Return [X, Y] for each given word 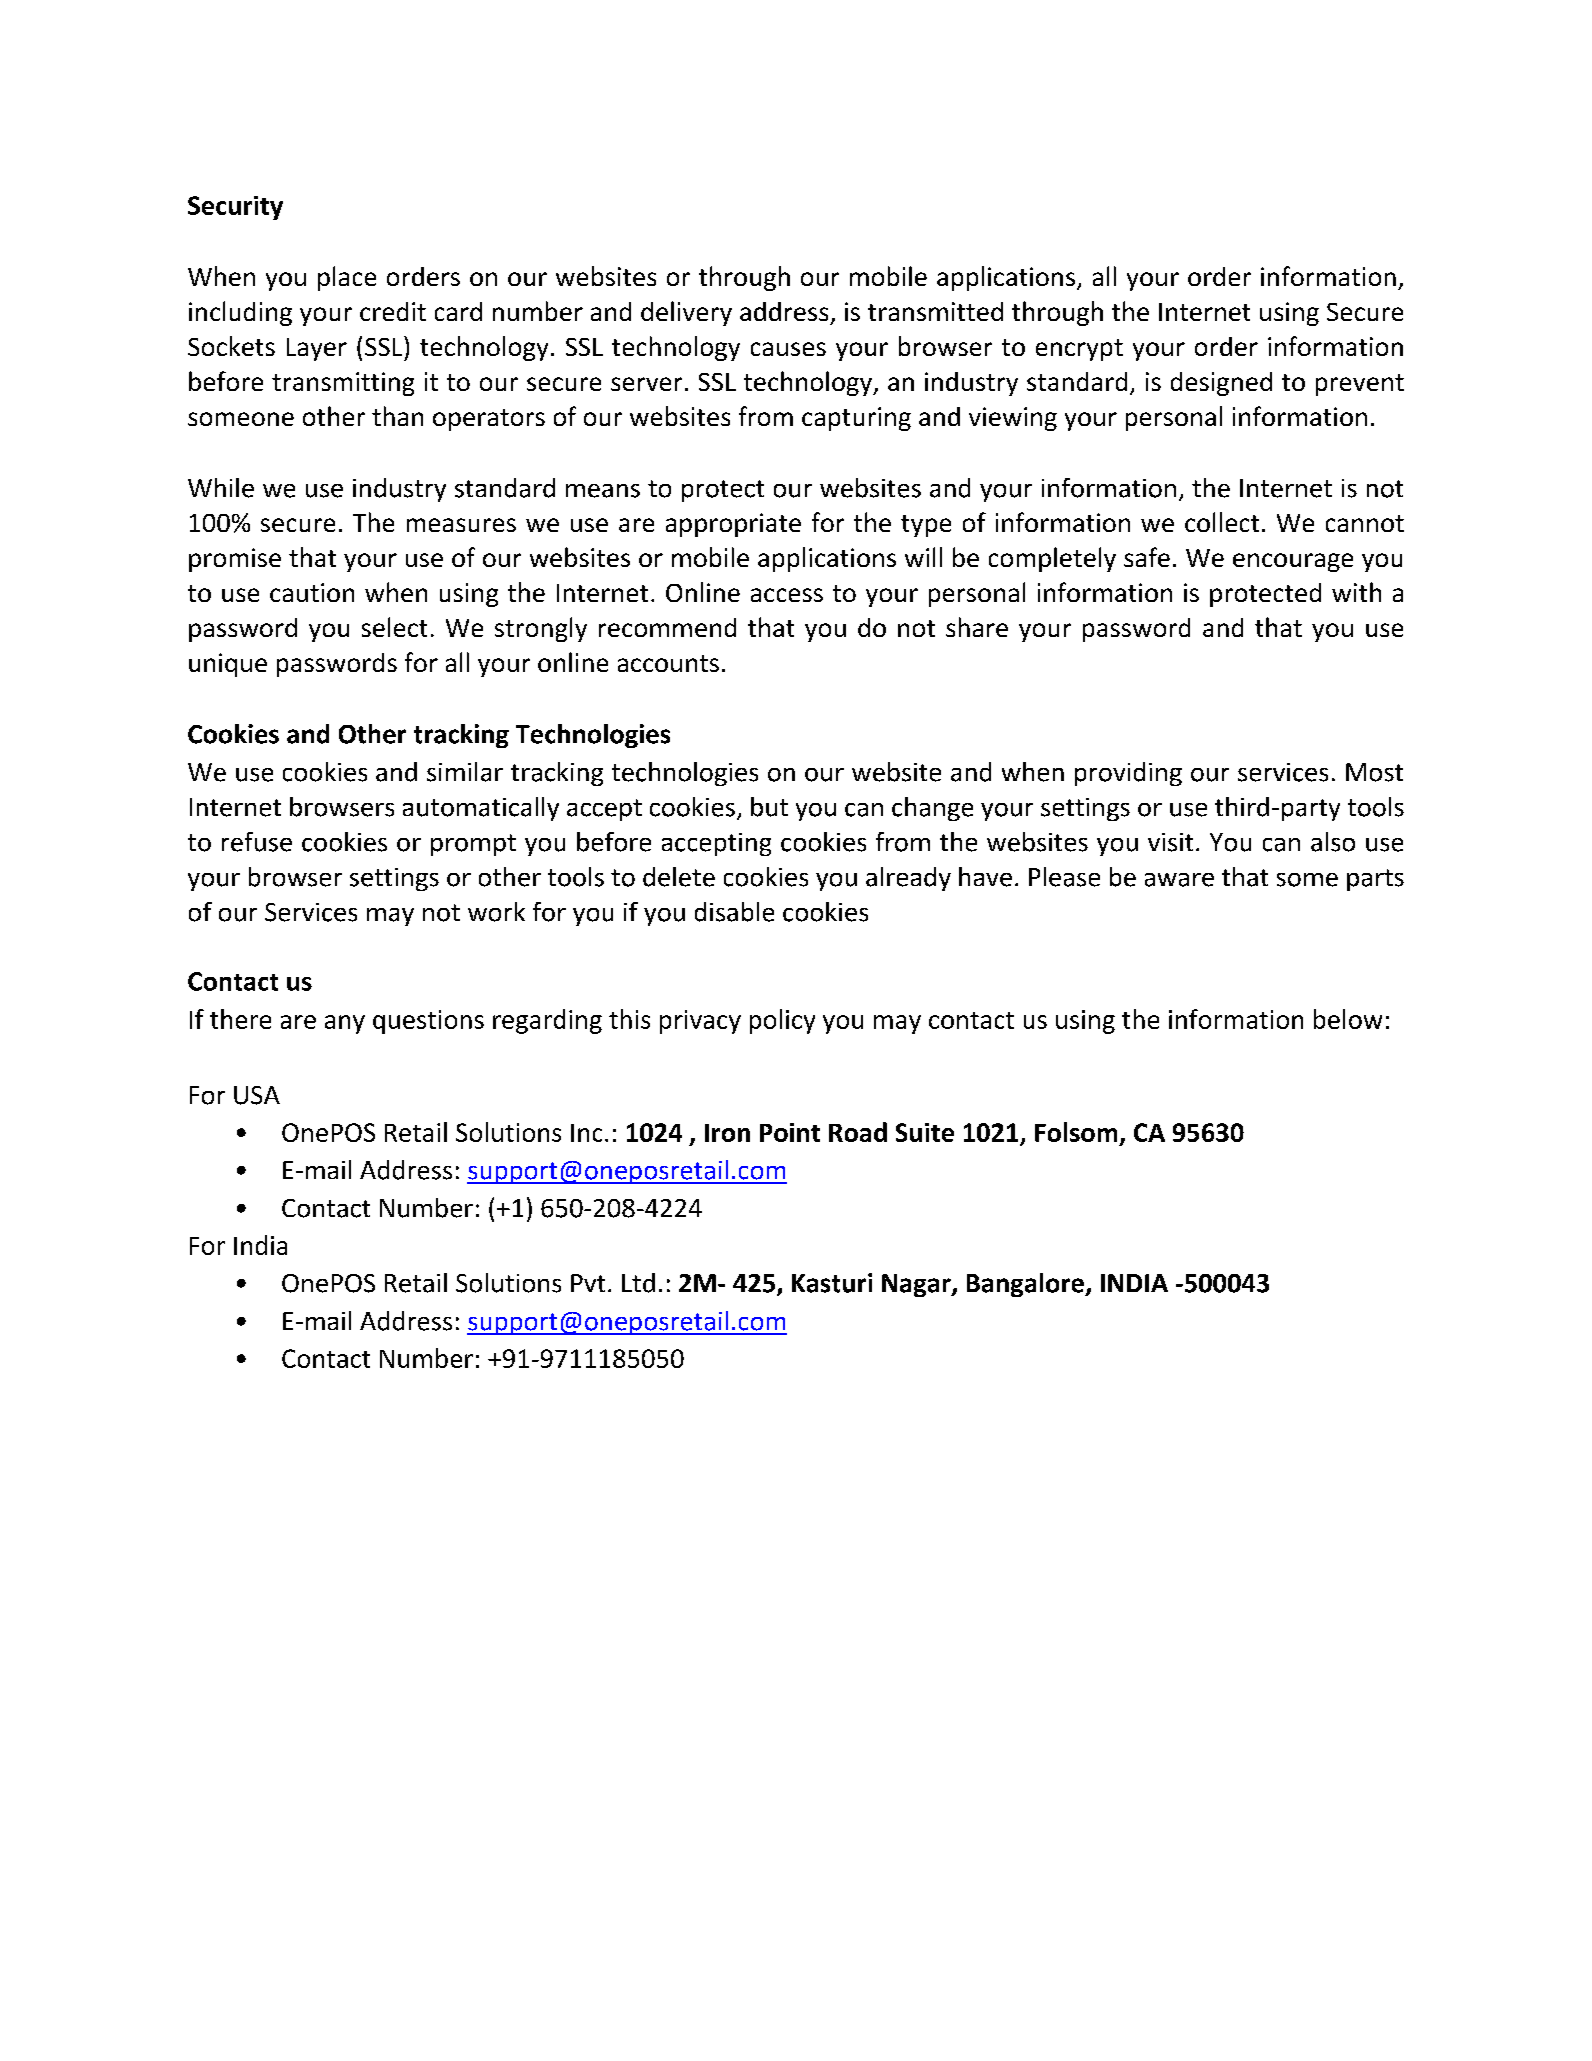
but [769, 807]
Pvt [588, 1283]
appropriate [733, 525]
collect [1222, 522]
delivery [686, 313]
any [345, 1024]
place [347, 278]
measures [461, 525]
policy [782, 1021]
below [1348, 1019]
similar [465, 772]
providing [1128, 774]
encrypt [1079, 350]
